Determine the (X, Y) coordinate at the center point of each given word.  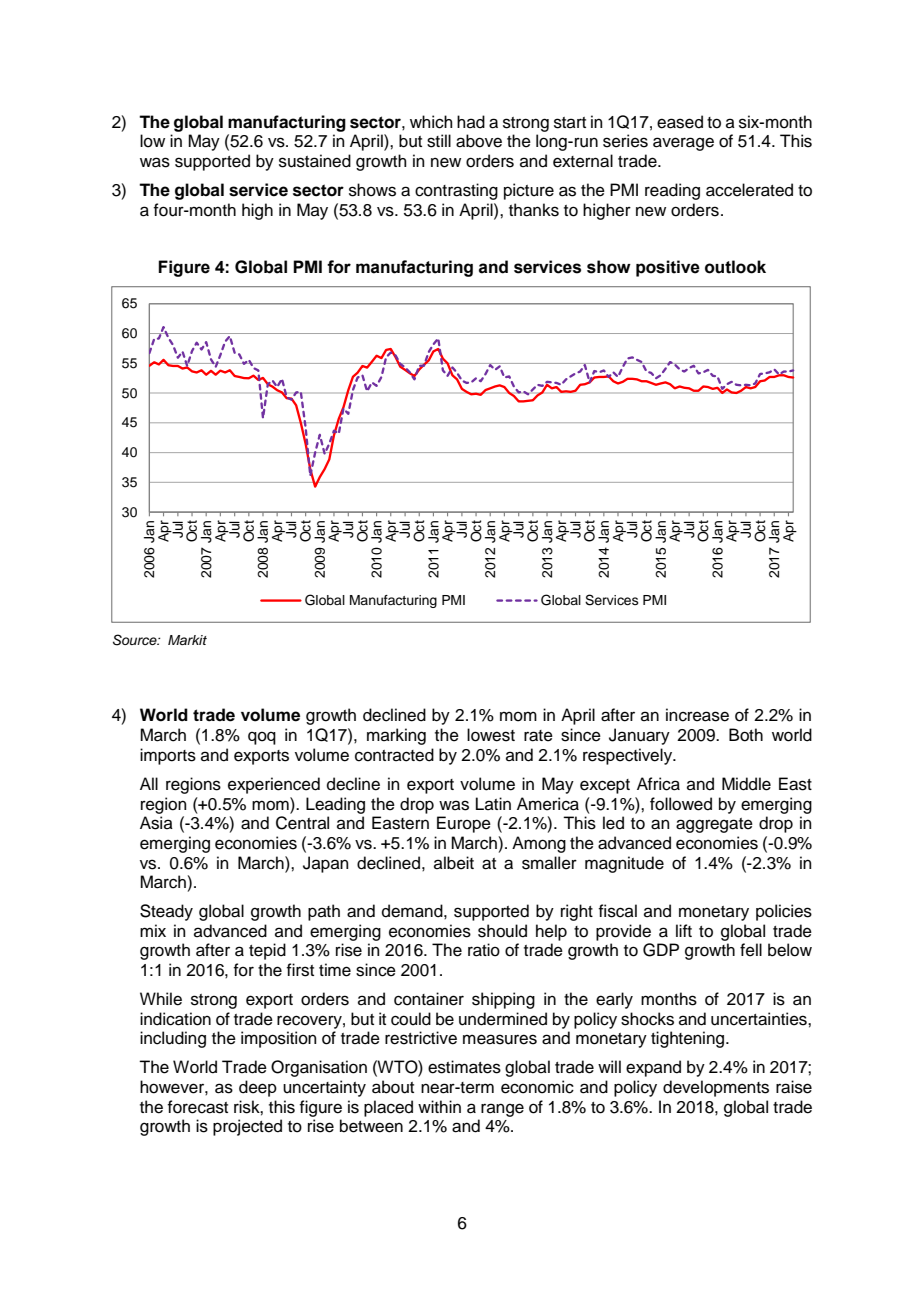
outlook (735, 267)
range (502, 1110)
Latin (493, 803)
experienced (274, 785)
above (479, 141)
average (683, 144)
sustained (315, 161)
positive (668, 268)
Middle (746, 784)
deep (258, 1088)
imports (168, 756)
